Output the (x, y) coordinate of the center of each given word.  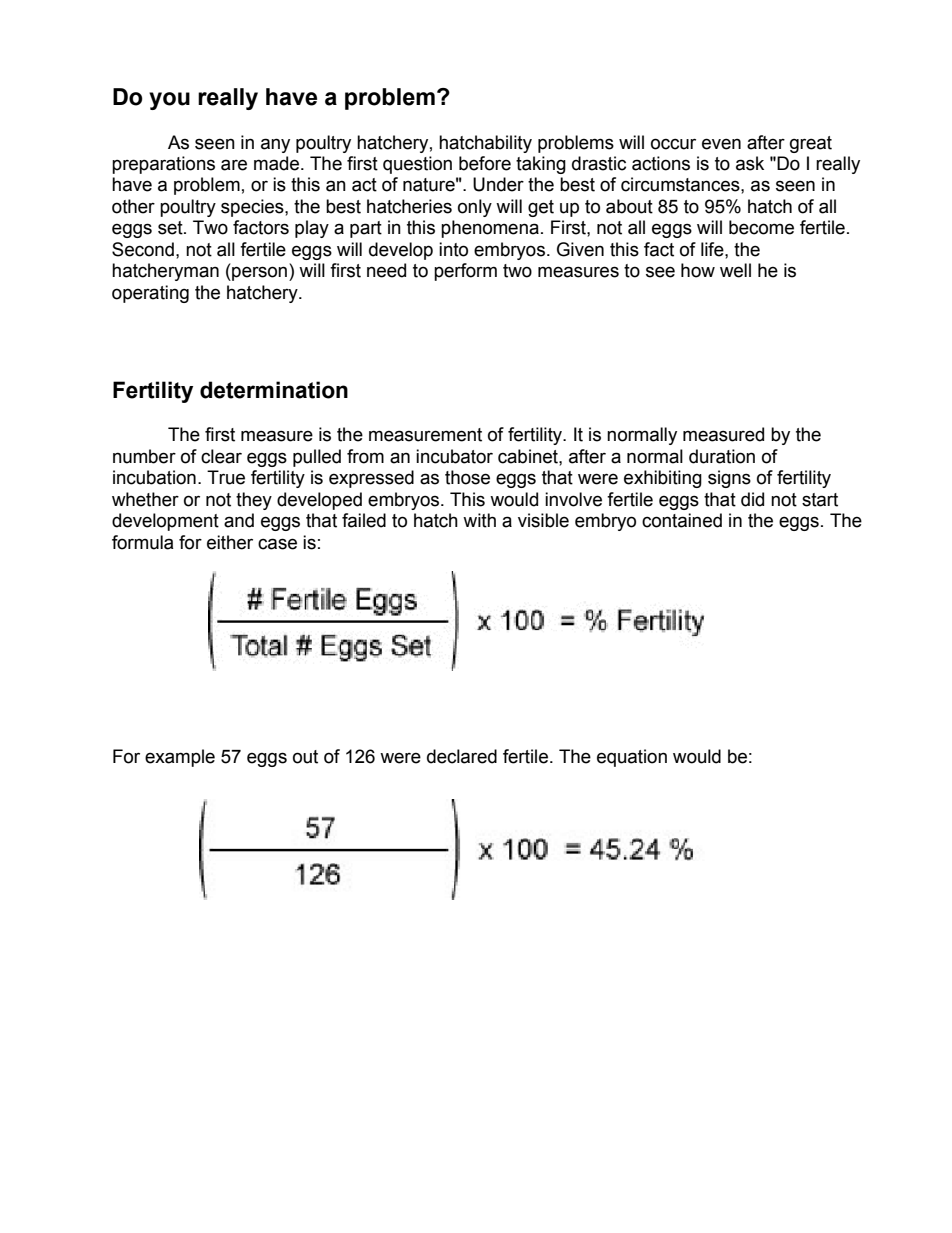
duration (722, 456)
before (485, 163)
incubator (454, 456)
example (180, 758)
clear (221, 456)
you (169, 101)
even (721, 144)
